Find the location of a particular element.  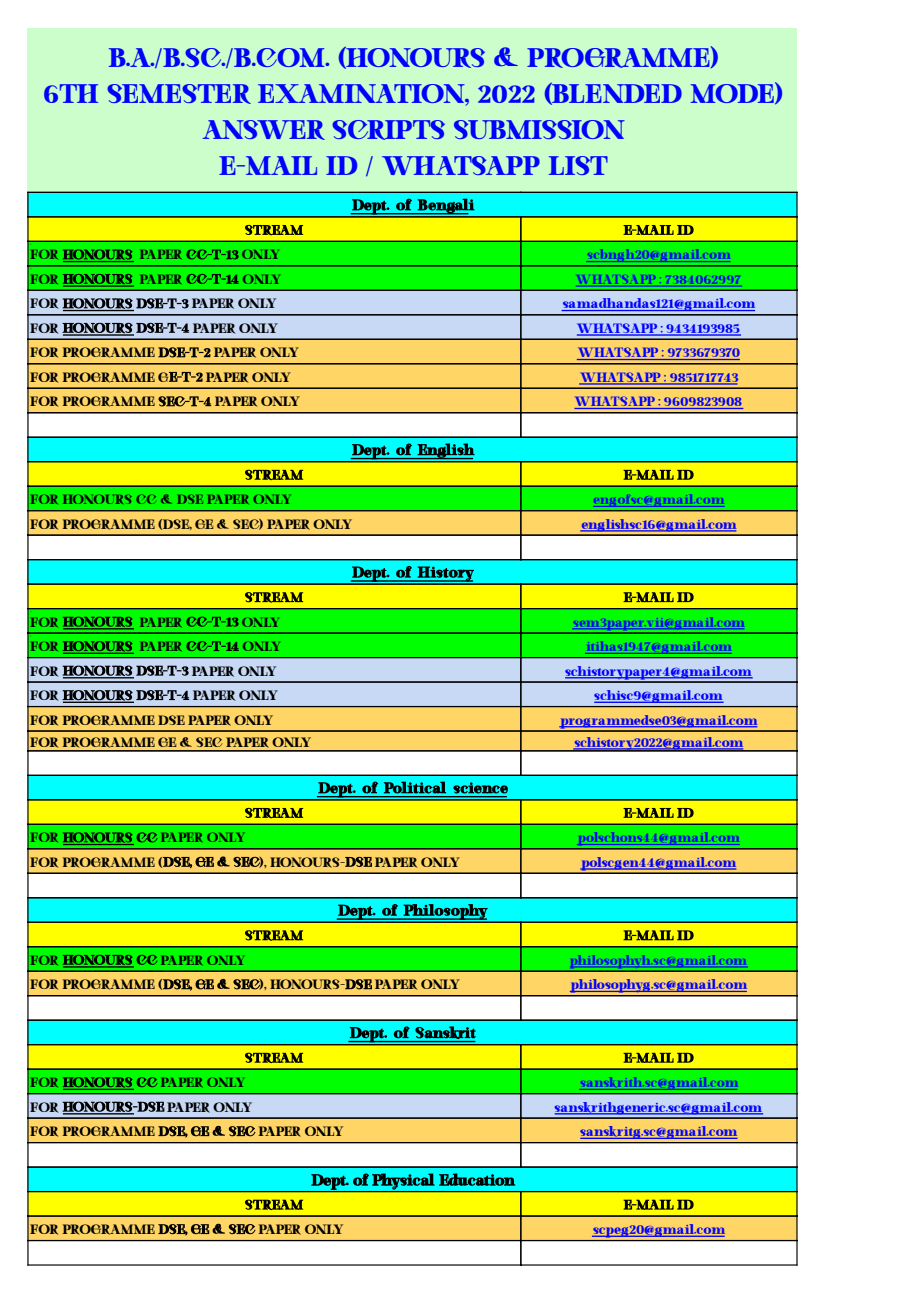

LIST is located at coordinates (578, 165).
